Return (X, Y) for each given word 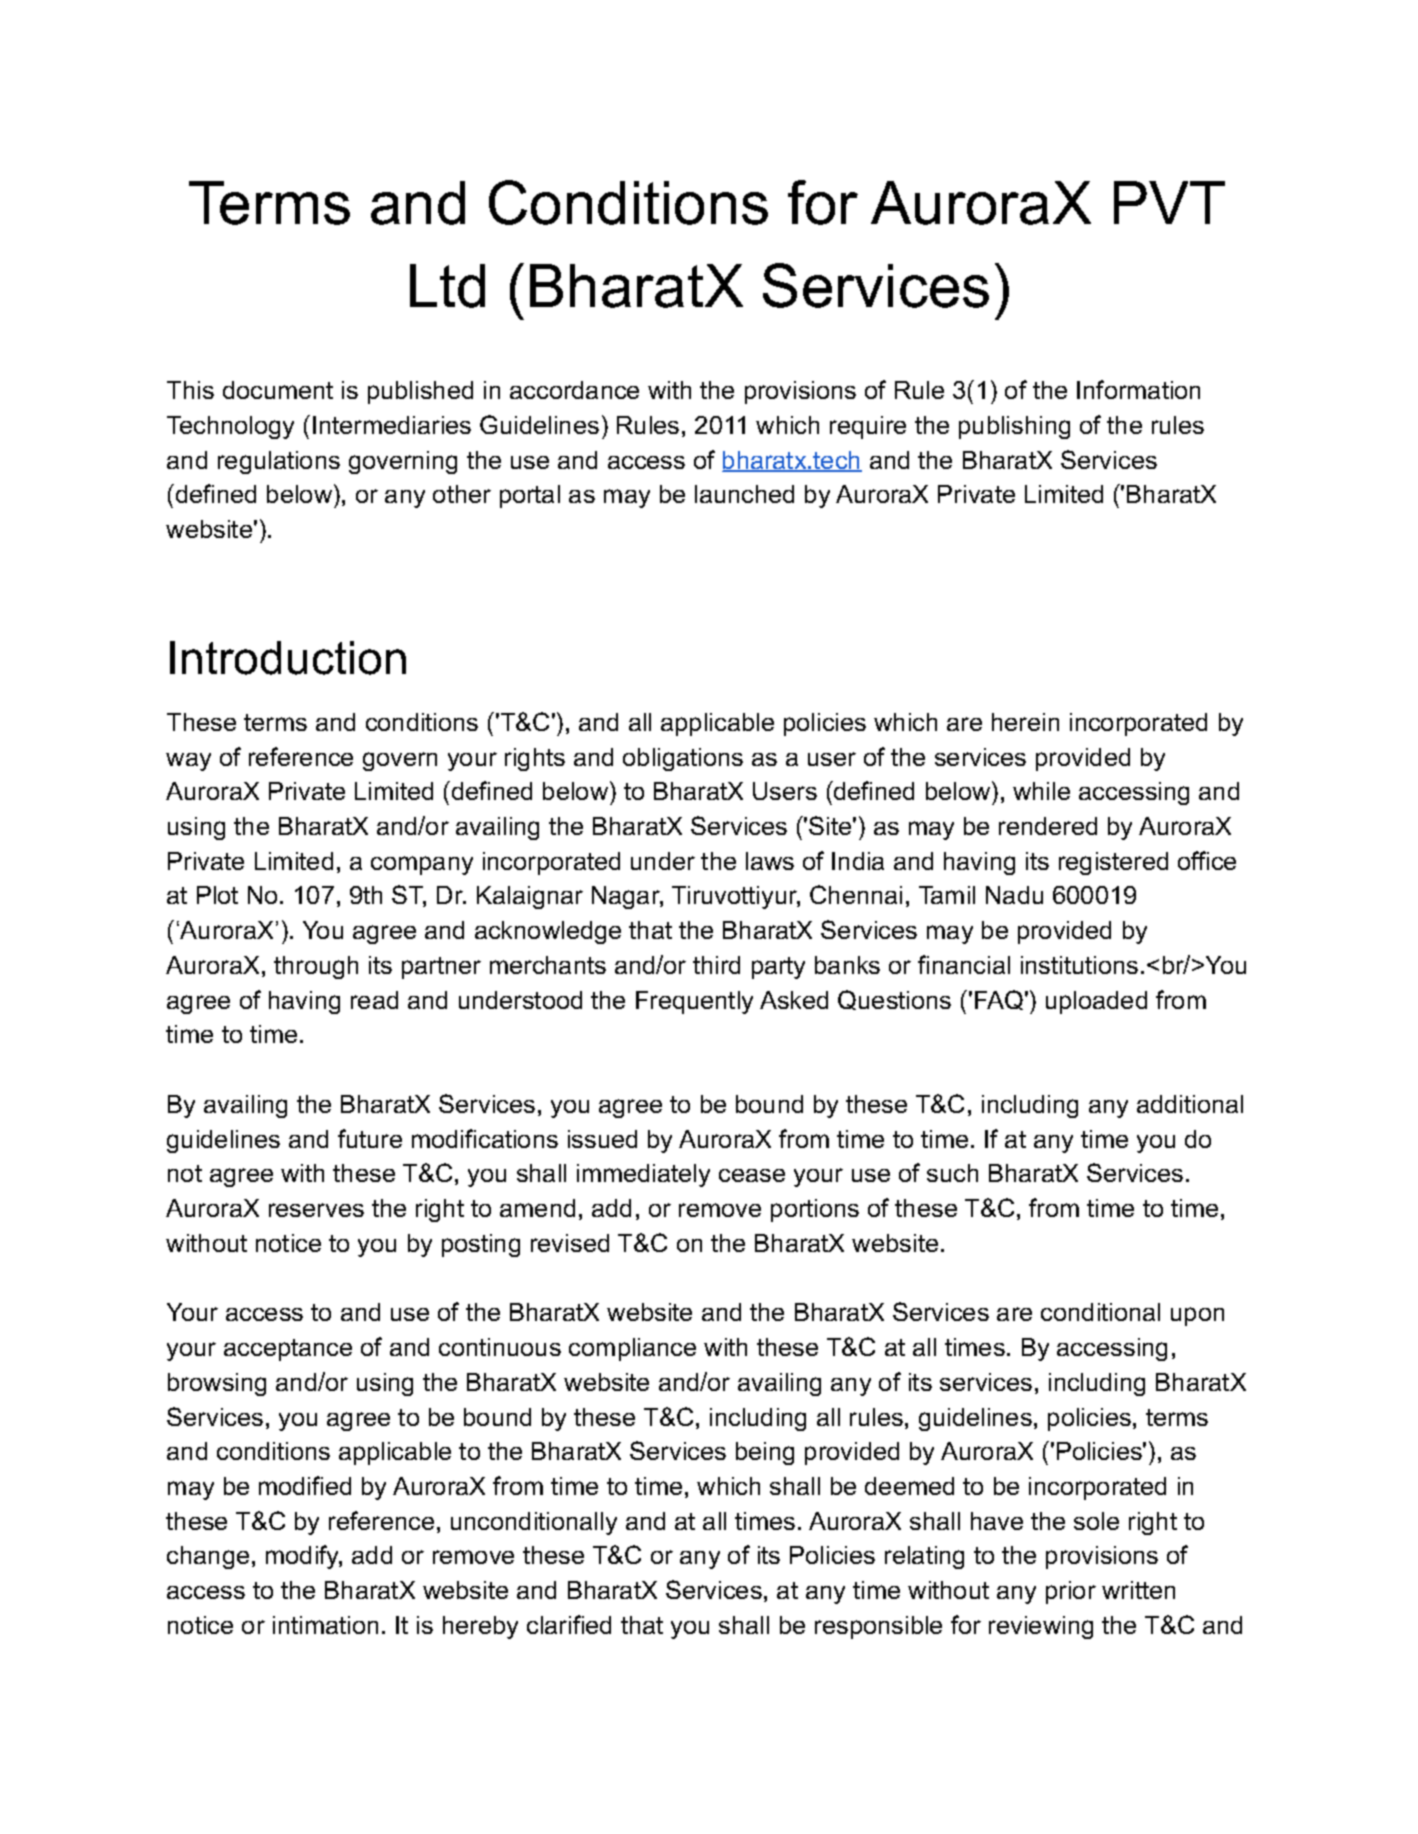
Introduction (288, 658)
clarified (569, 1624)
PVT (1169, 202)
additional (1190, 1104)
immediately (643, 1175)
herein (1025, 722)
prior (1071, 1592)
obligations (683, 759)
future (370, 1138)
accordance (574, 390)
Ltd (447, 286)
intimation (325, 1625)
